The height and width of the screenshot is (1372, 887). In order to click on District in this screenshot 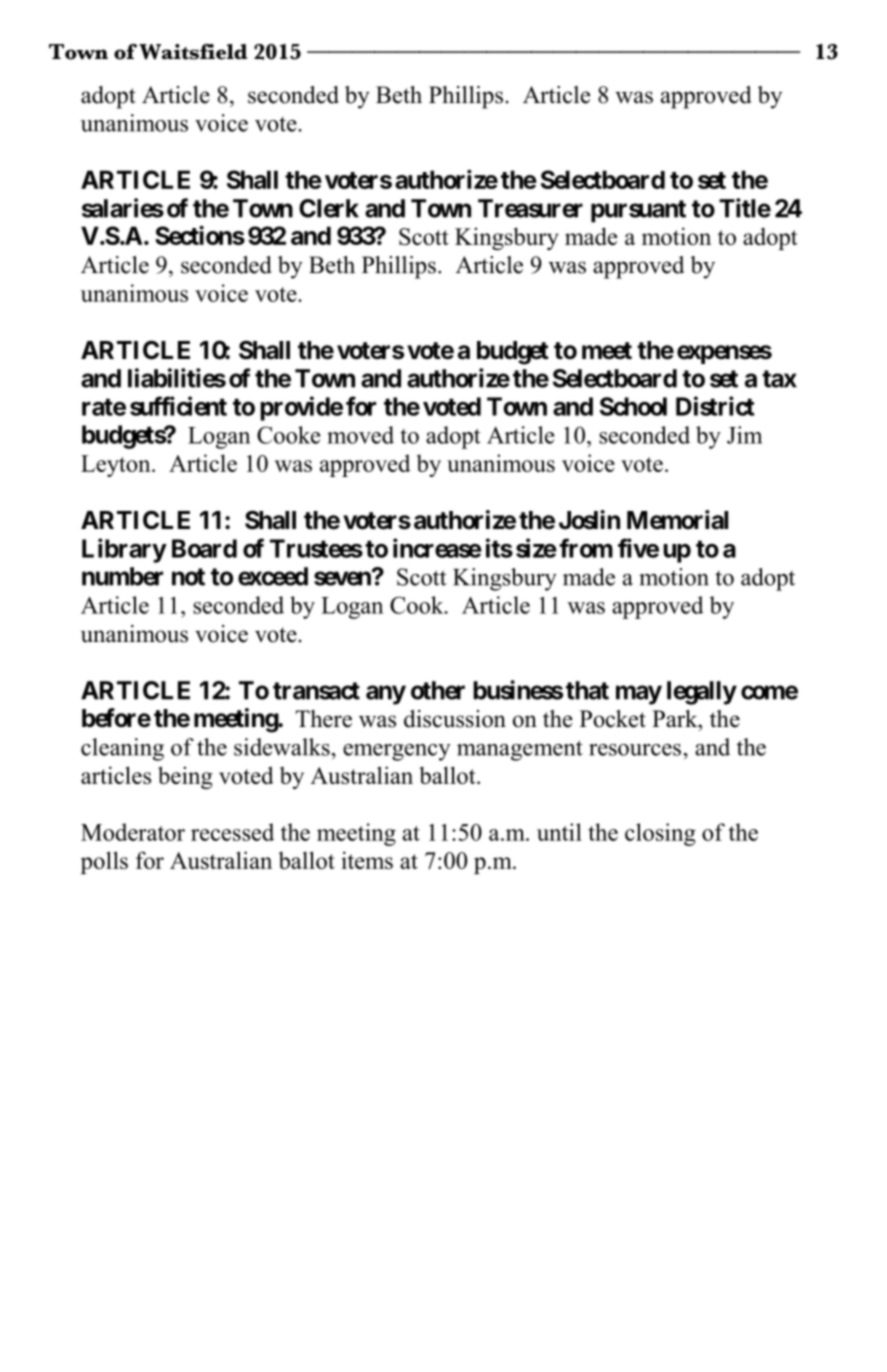, I will do `click(715, 406)`.
